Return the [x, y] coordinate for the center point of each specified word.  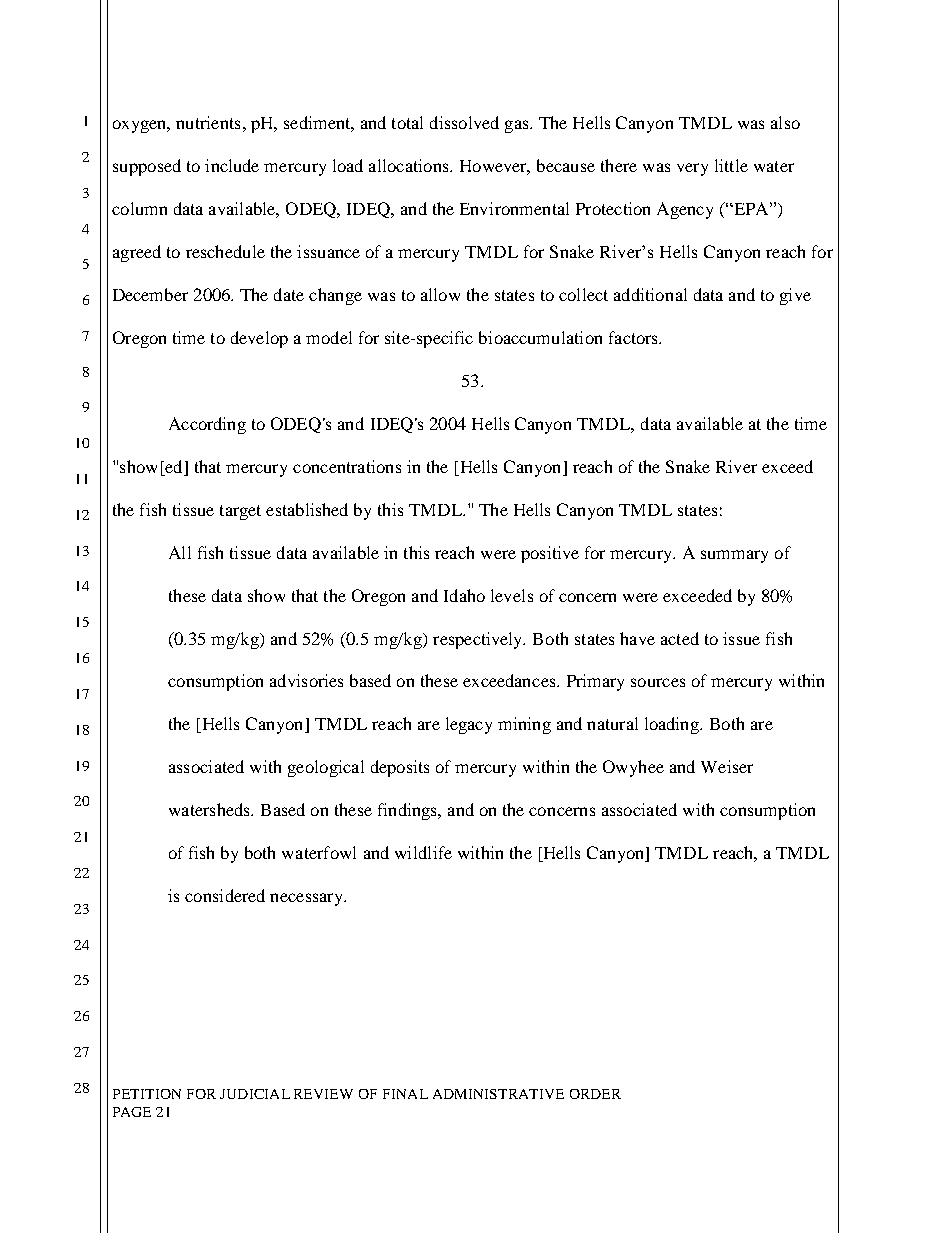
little [731, 165]
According [207, 425]
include [232, 165]
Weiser [727, 766]
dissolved [464, 122]
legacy [469, 725]
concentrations [347, 466]
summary [734, 556]
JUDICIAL [255, 1094]
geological [326, 768]
